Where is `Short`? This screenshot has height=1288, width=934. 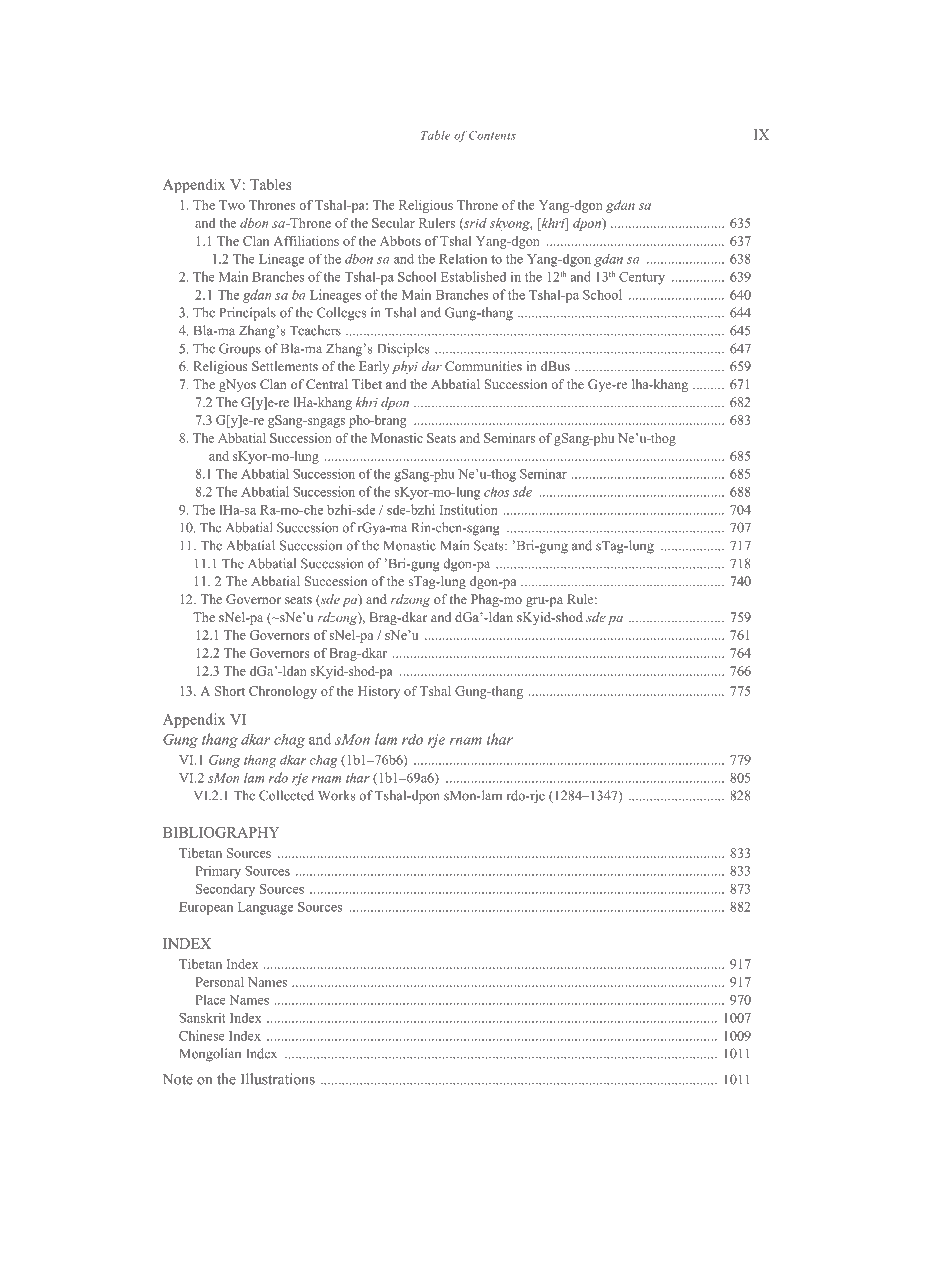
Short is located at coordinates (230, 691).
